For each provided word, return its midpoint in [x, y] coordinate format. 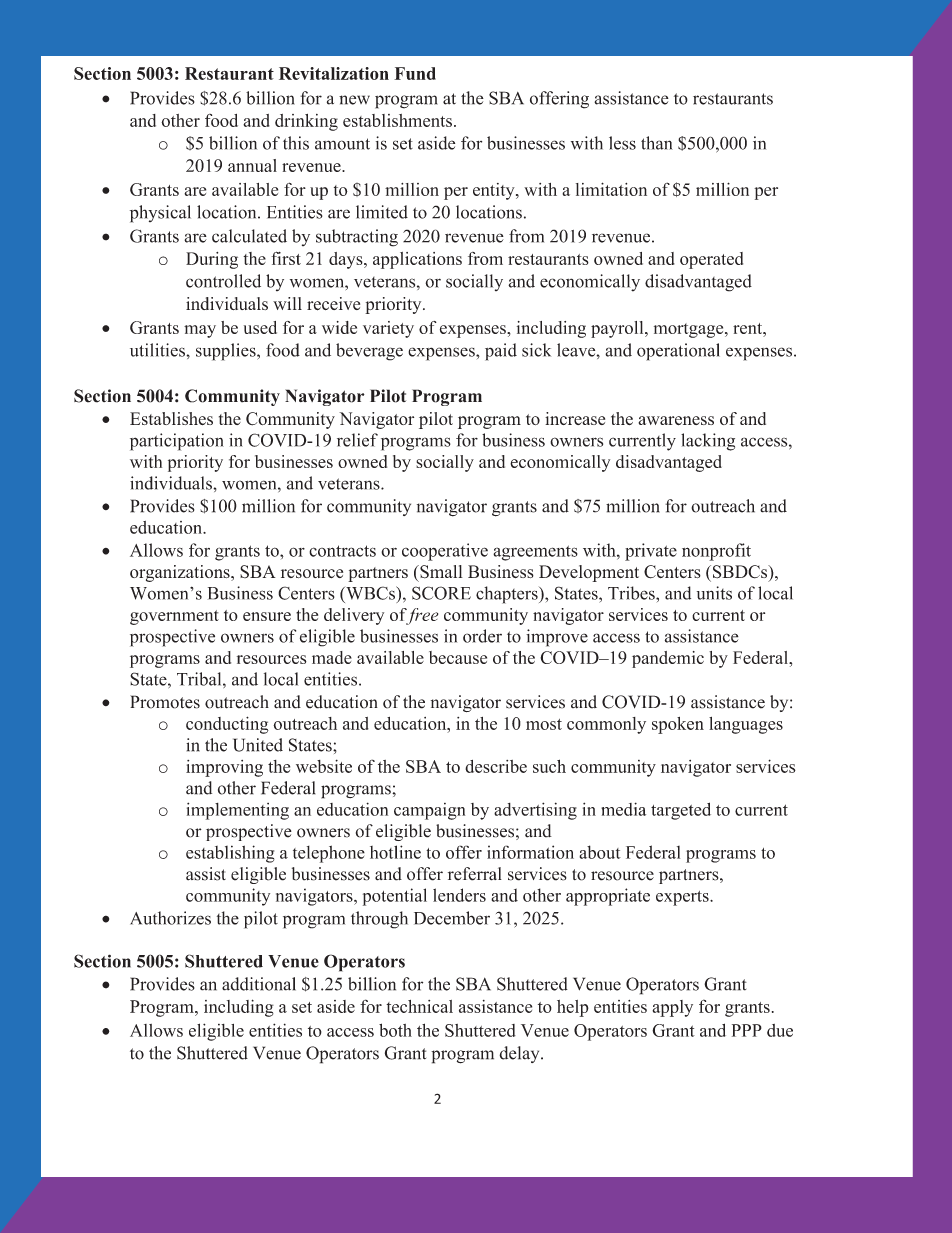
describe [496, 766]
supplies [227, 352]
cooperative [445, 552]
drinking [306, 122]
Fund [415, 73]
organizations [181, 573]
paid [501, 352]
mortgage [690, 330]
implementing [238, 811]
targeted [681, 811]
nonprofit [716, 552]
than [657, 143]
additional [259, 984]
